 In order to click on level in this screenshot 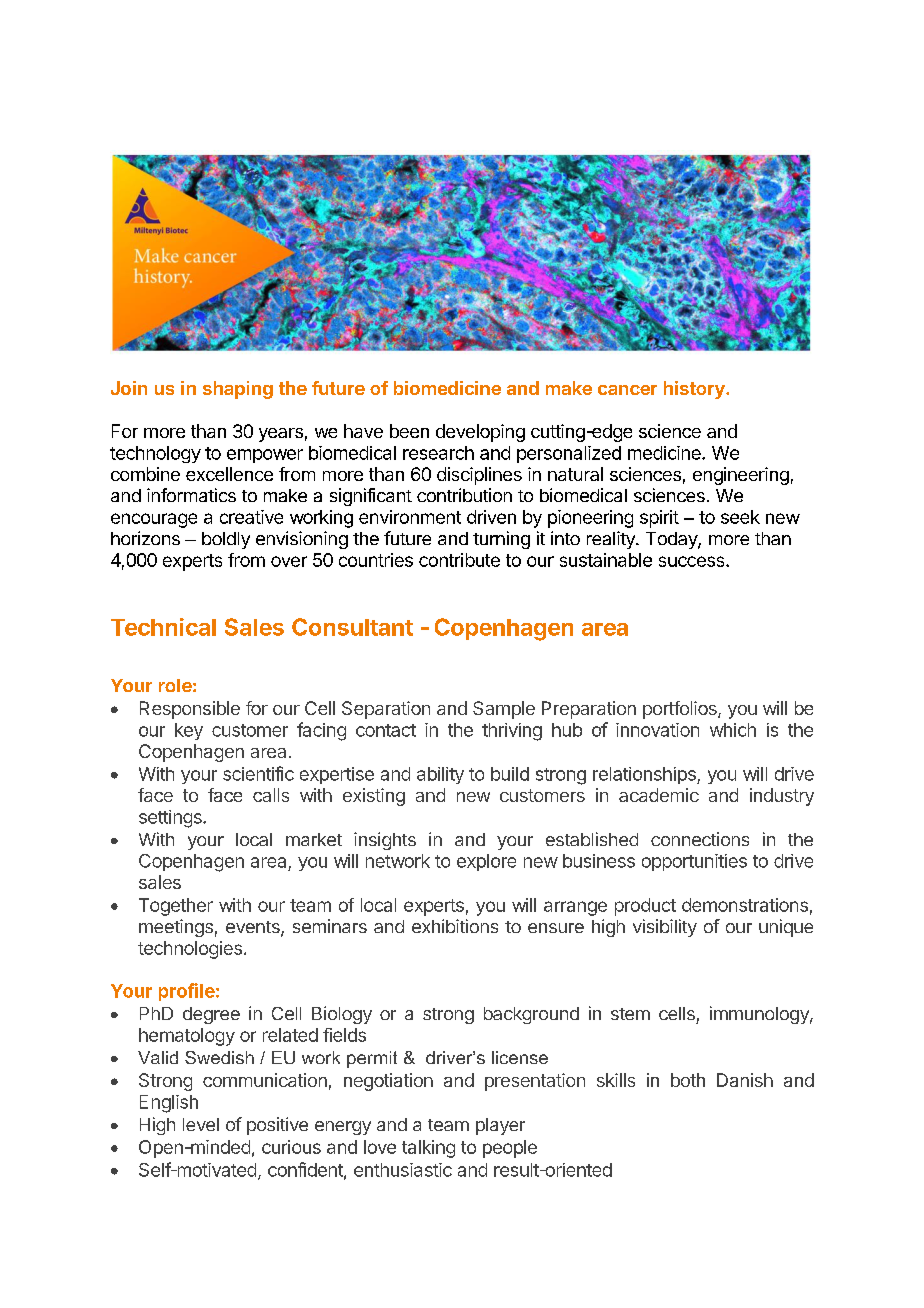, I will do `click(201, 1124)`.
